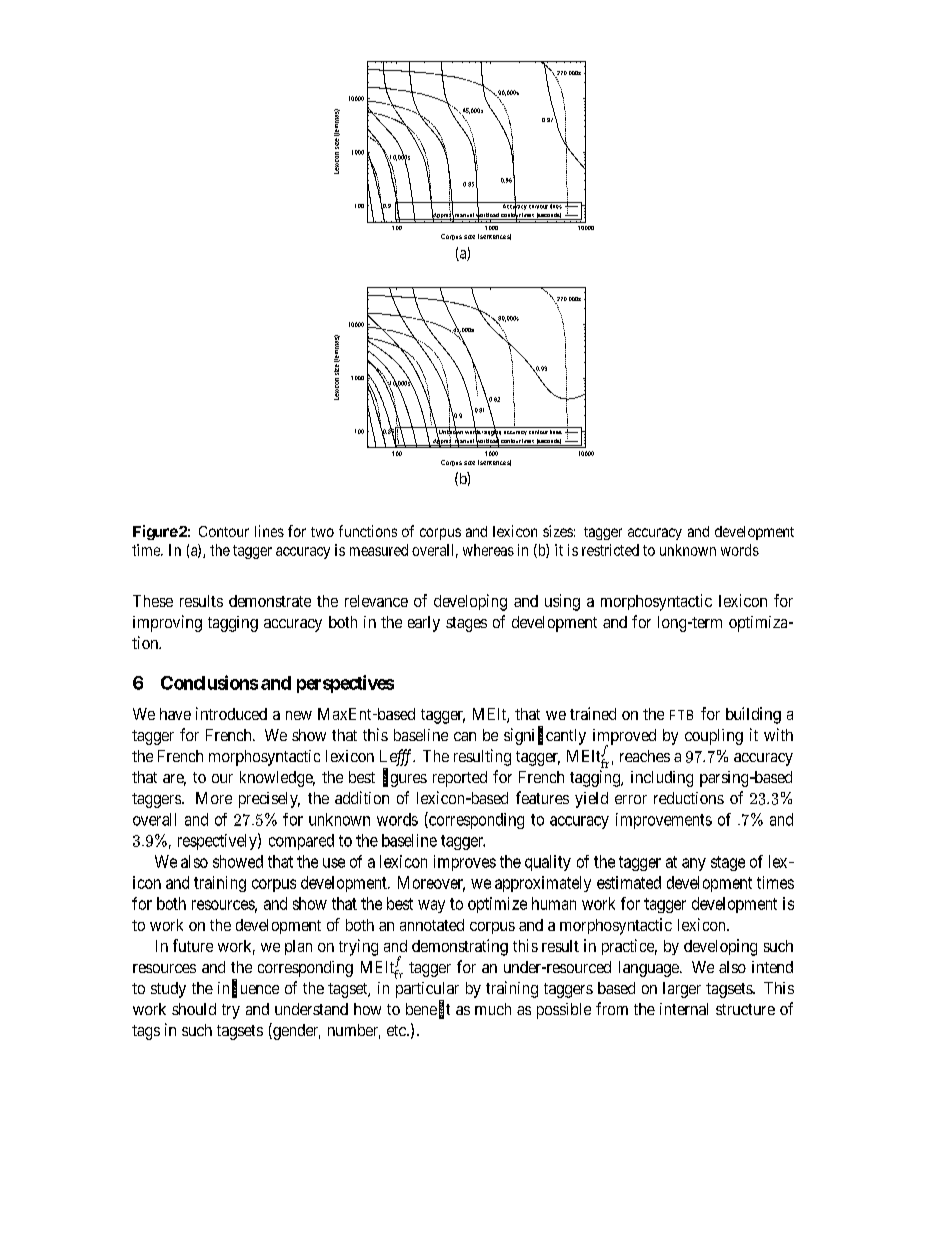 The height and width of the document is (1233, 952). What do you see at coordinates (610, 550) in the document?
I see `restricted` at bounding box center [610, 550].
